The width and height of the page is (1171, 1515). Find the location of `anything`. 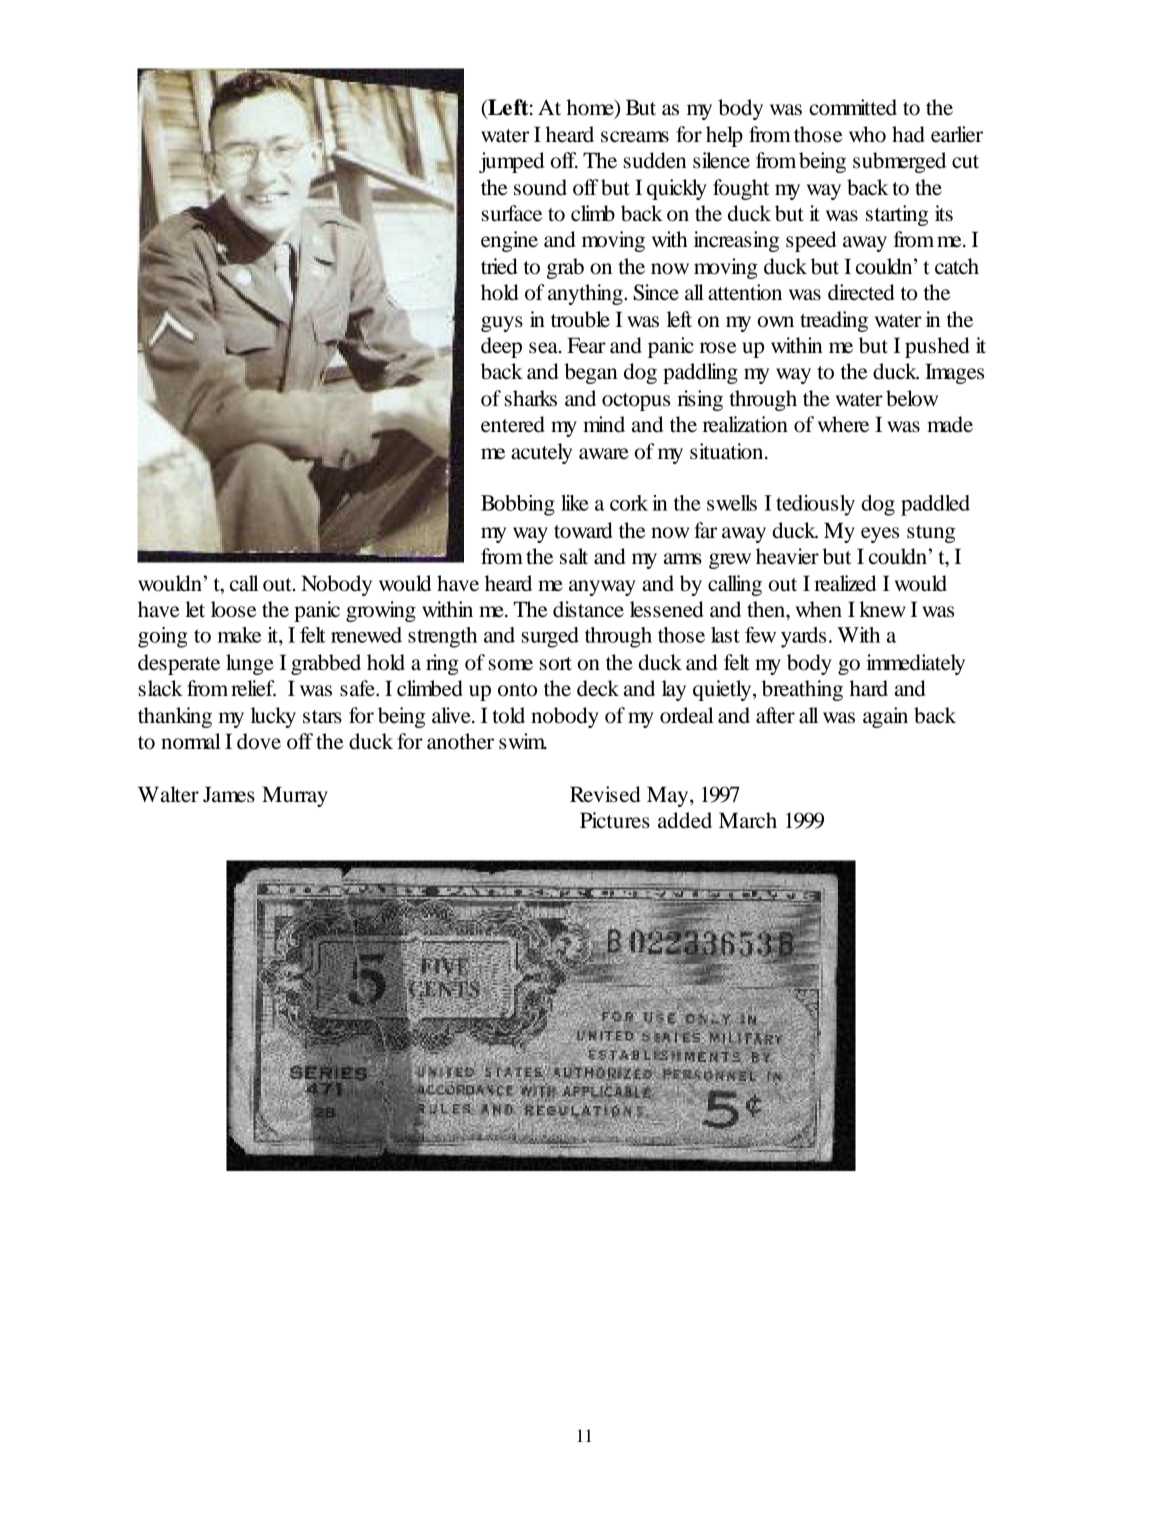

anything is located at coordinates (586, 294).
